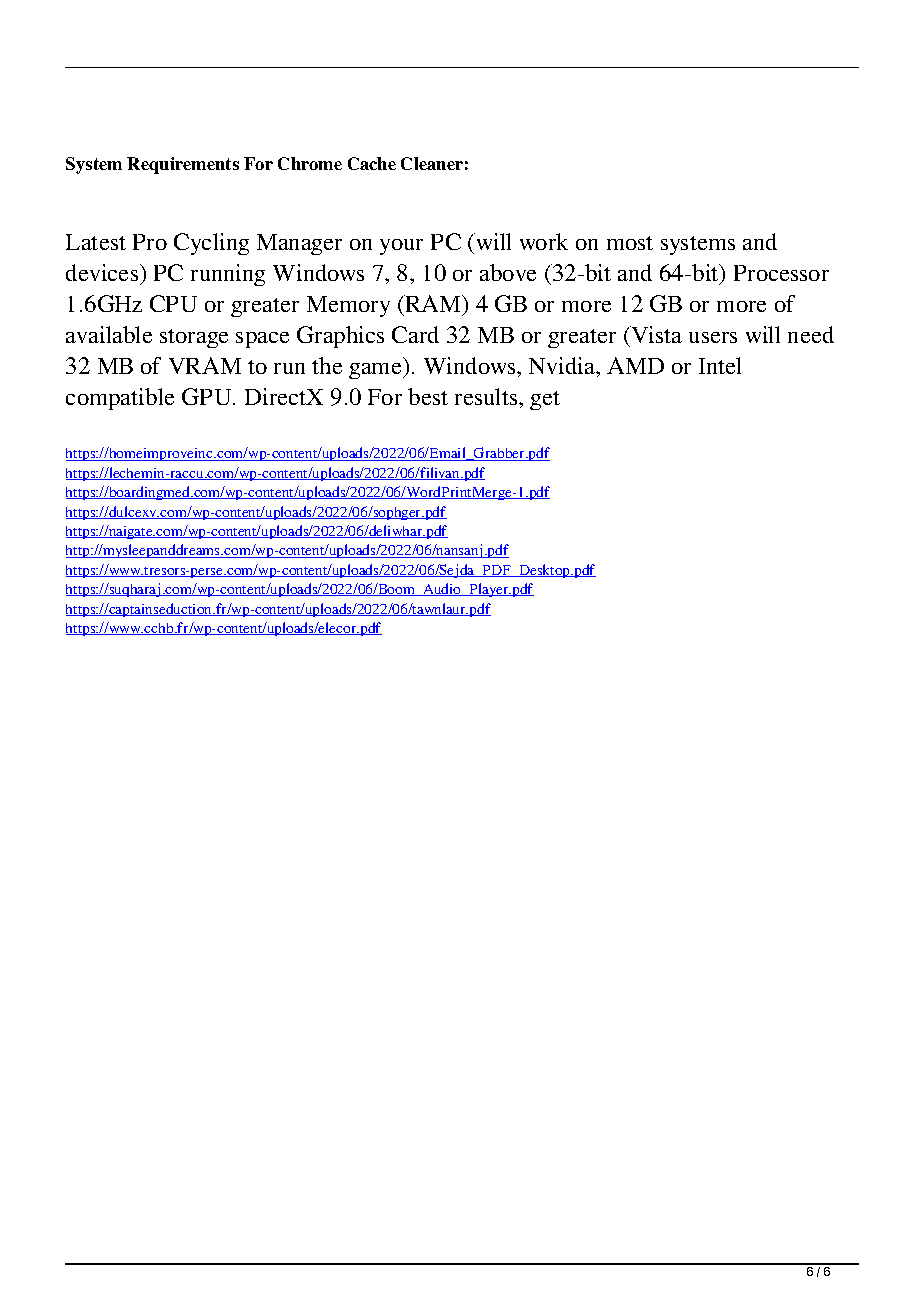 The image size is (924, 1308). I want to click on work, so click(544, 241).
